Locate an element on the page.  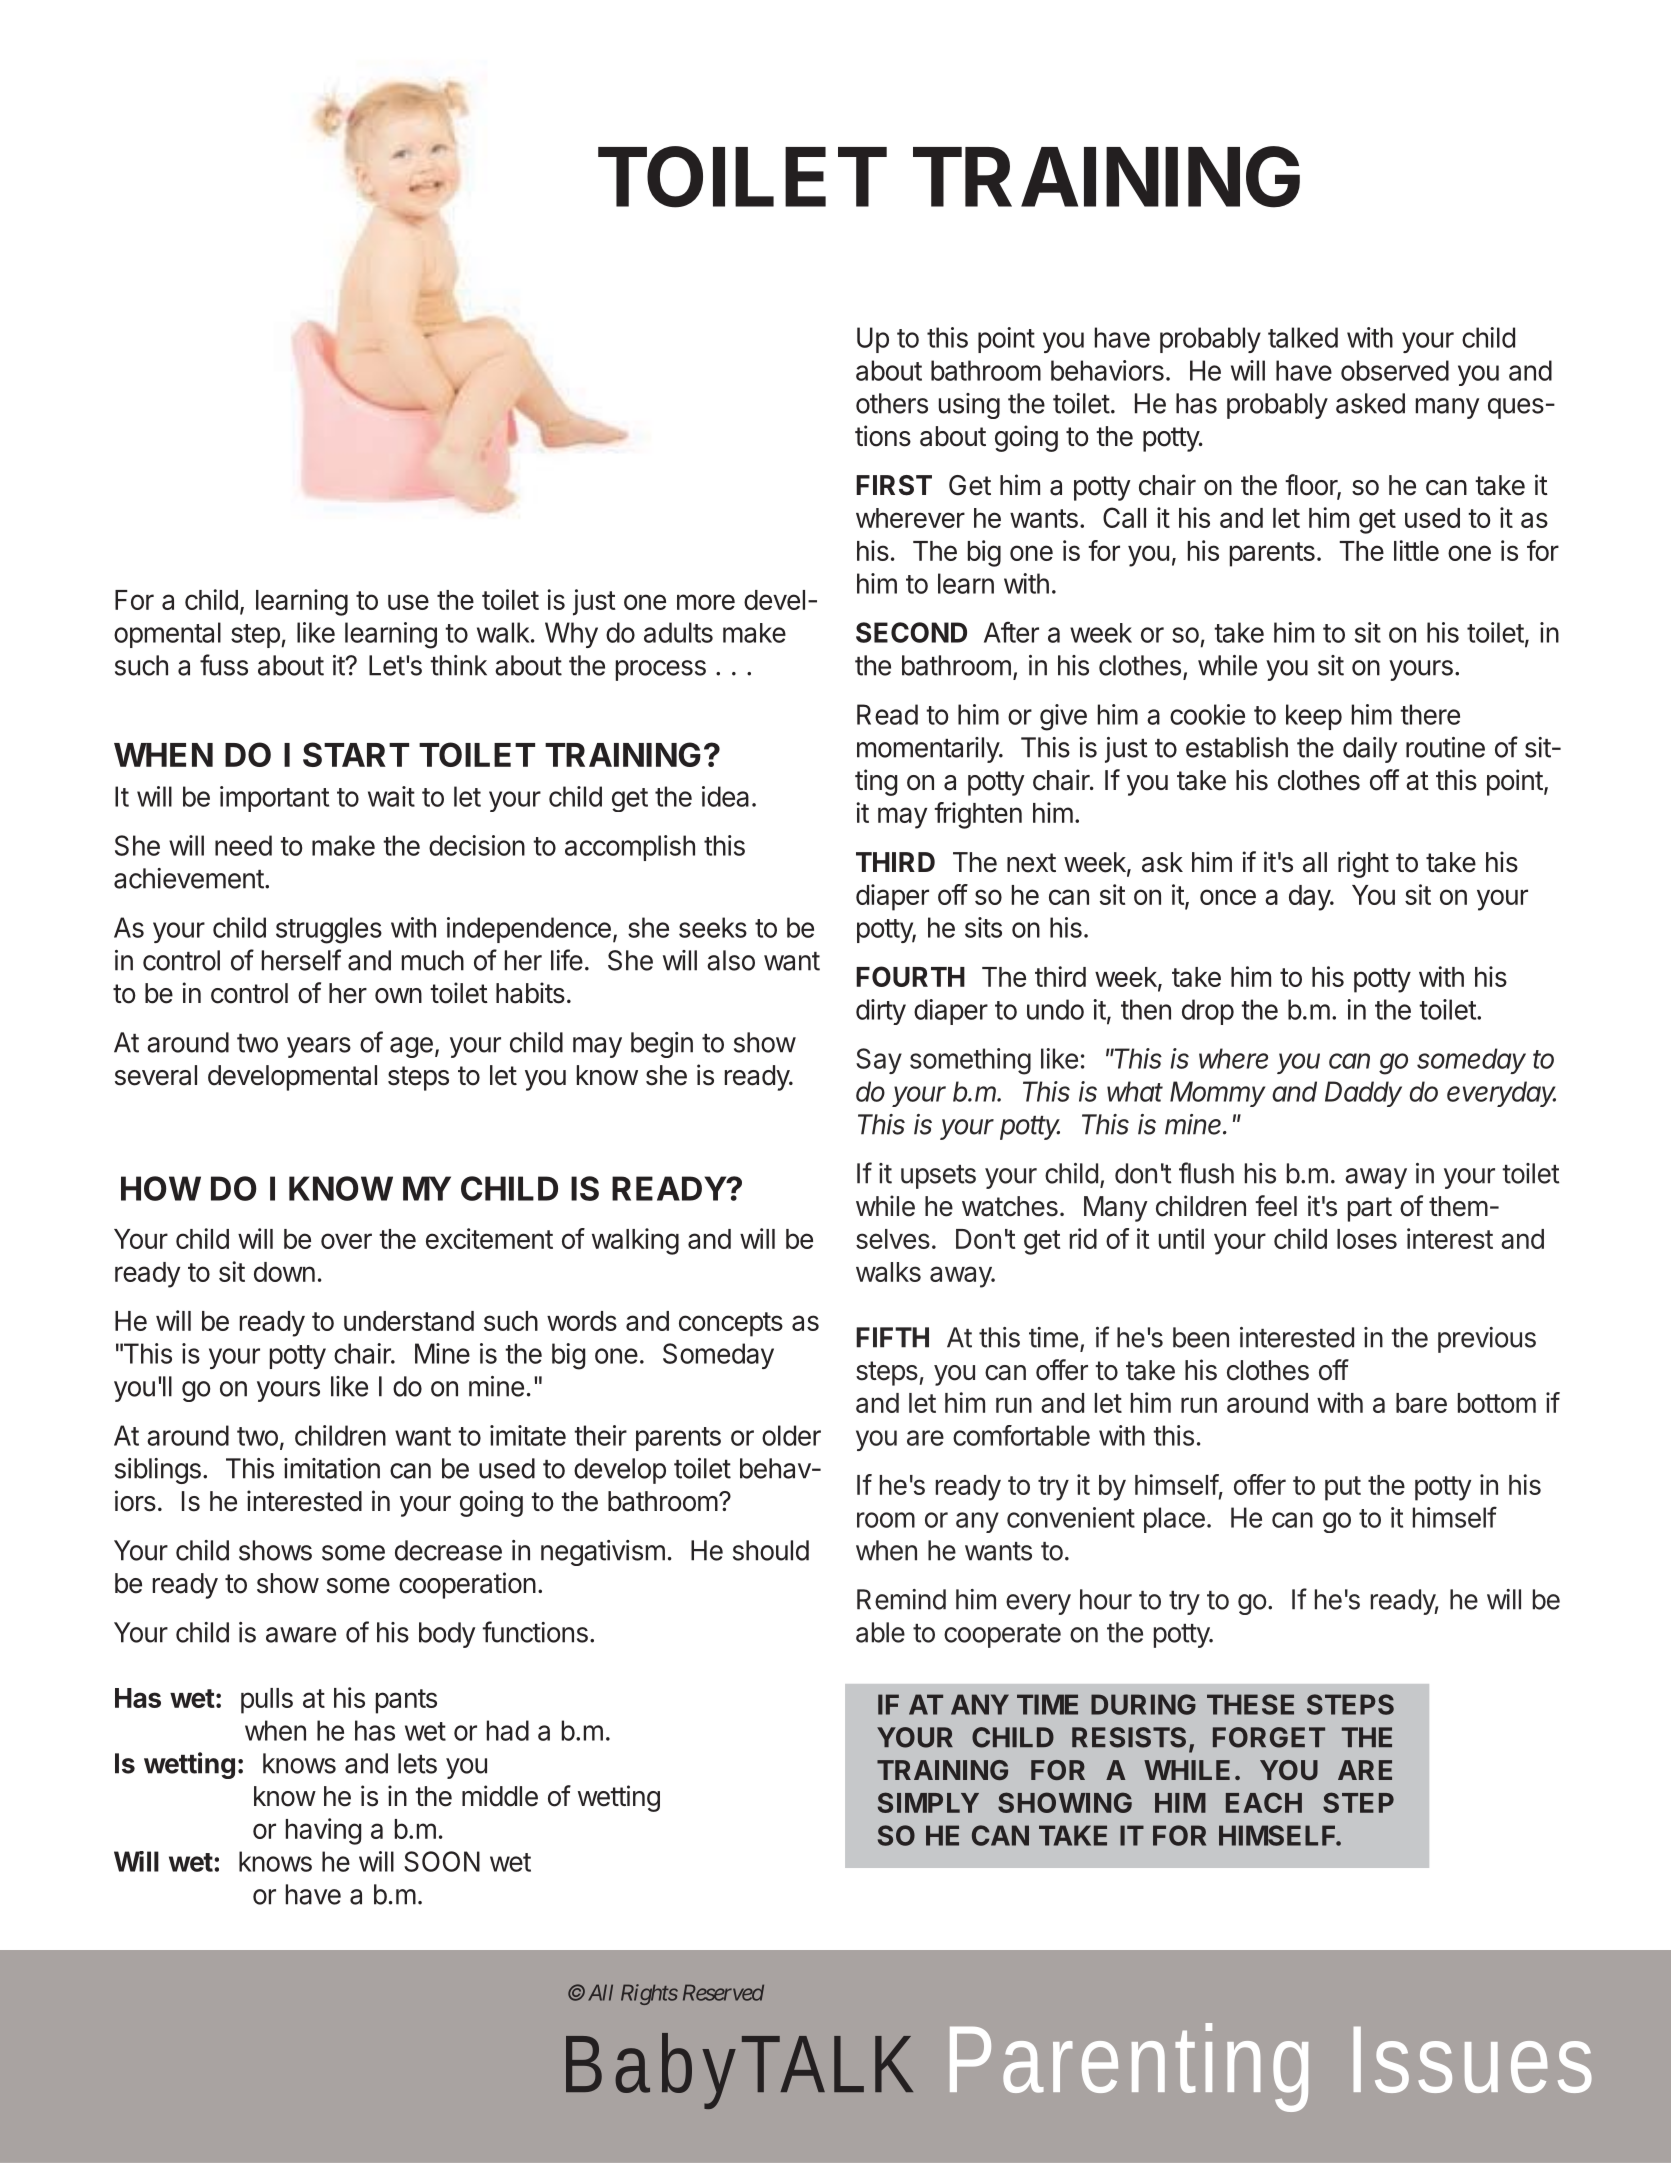
struggles is located at coordinates (329, 930).
